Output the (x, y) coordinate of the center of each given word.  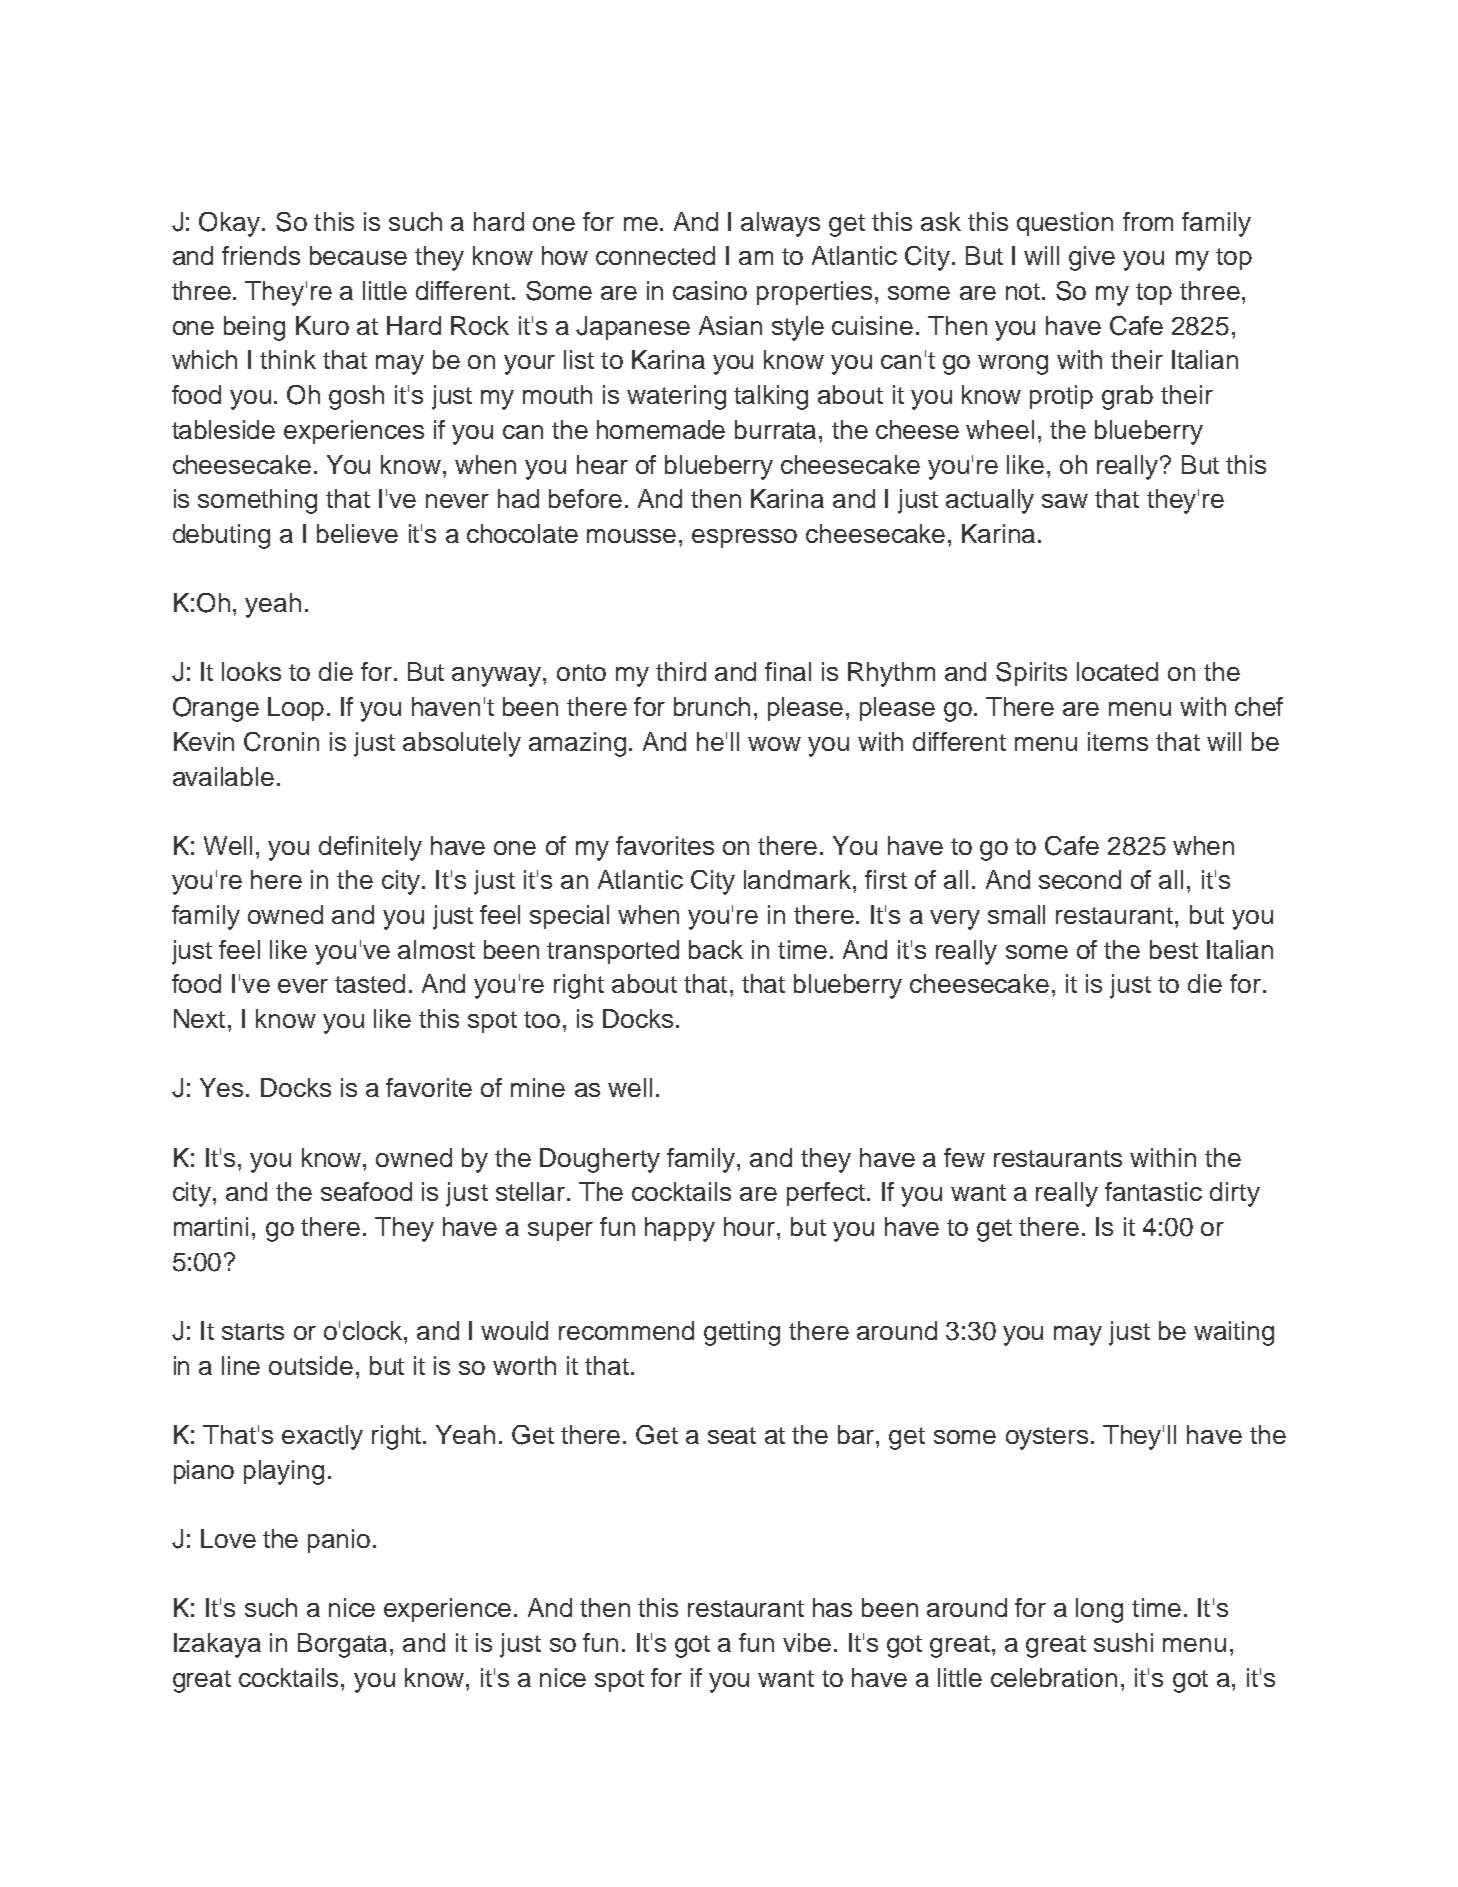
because (358, 255)
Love (228, 1538)
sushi (1123, 1642)
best (1174, 949)
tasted (370, 983)
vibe (807, 1642)
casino (710, 290)
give (1092, 258)
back (716, 949)
